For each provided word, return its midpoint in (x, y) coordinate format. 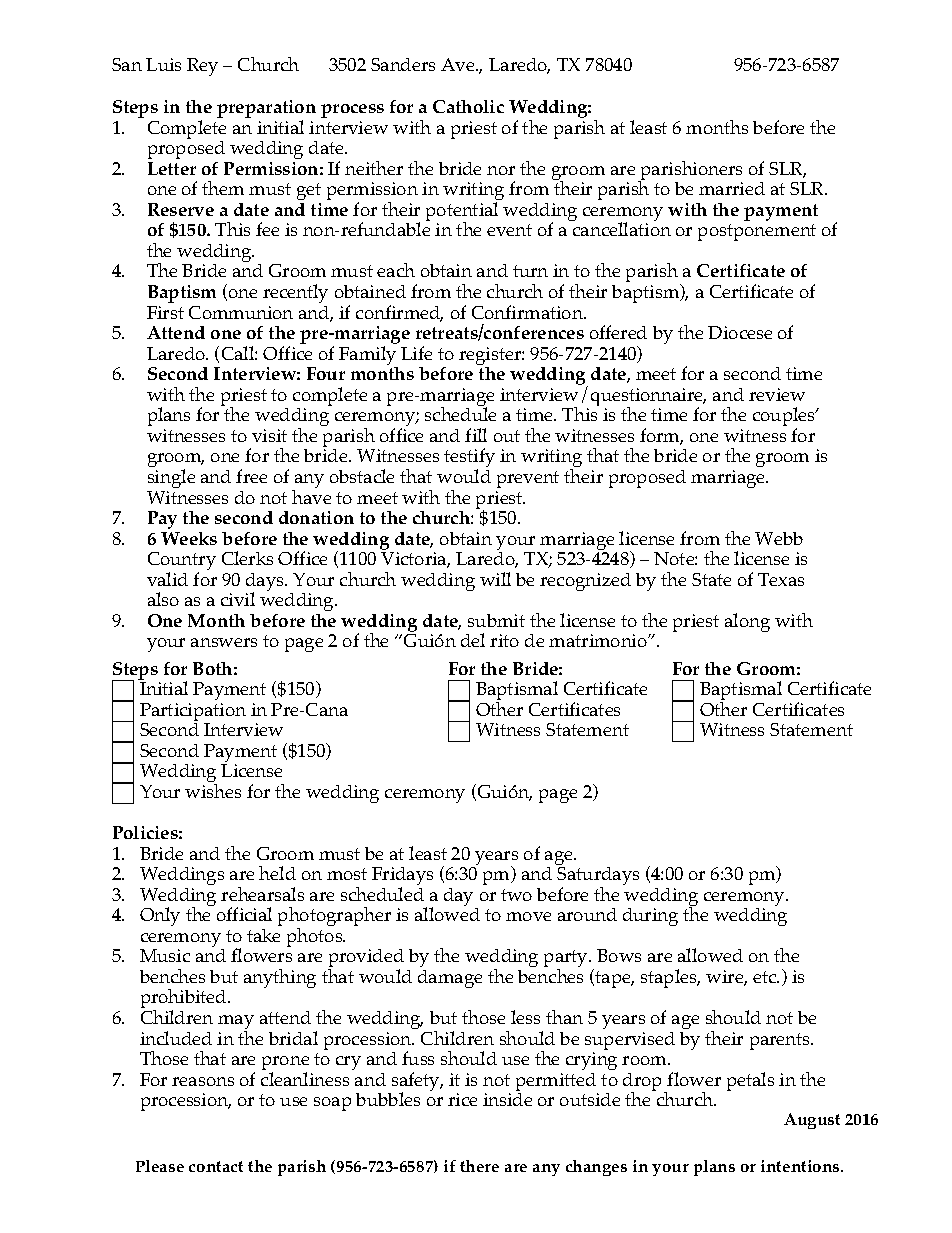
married (732, 188)
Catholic (468, 106)
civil (238, 599)
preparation (266, 110)
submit (496, 620)
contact (216, 1166)
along (747, 622)
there (479, 1166)
